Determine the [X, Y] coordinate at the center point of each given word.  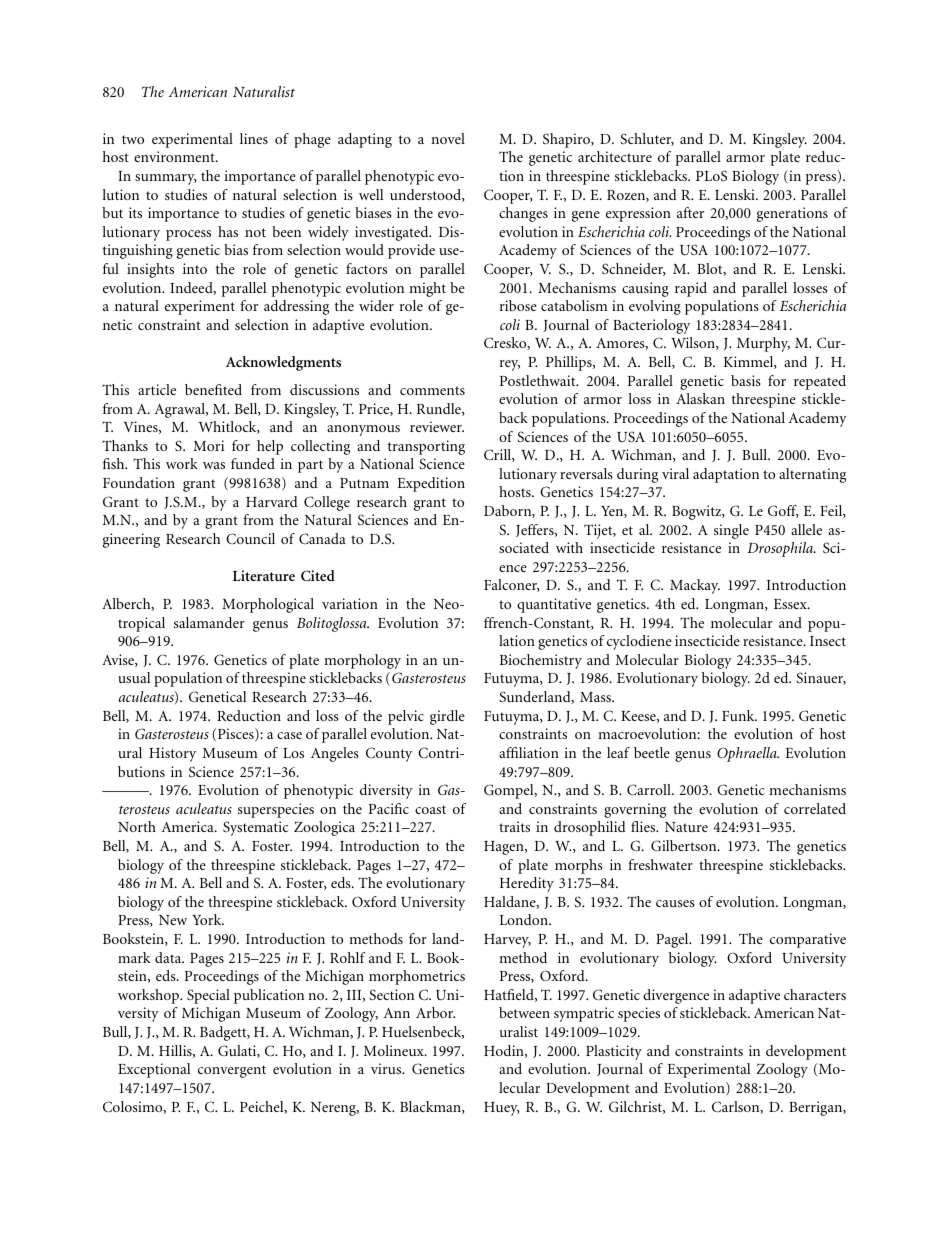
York [208, 919]
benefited [213, 389]
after [690, 212]
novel [448, 138]
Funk [739, 715]
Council [250, 539]
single [731, 531]
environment [175, 156]
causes [675, 903]
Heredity [527, 884]
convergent [232, 1071]
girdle [447, 717]
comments [432, 390]
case [289, 735]
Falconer [512, 585]
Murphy [763, 344]
